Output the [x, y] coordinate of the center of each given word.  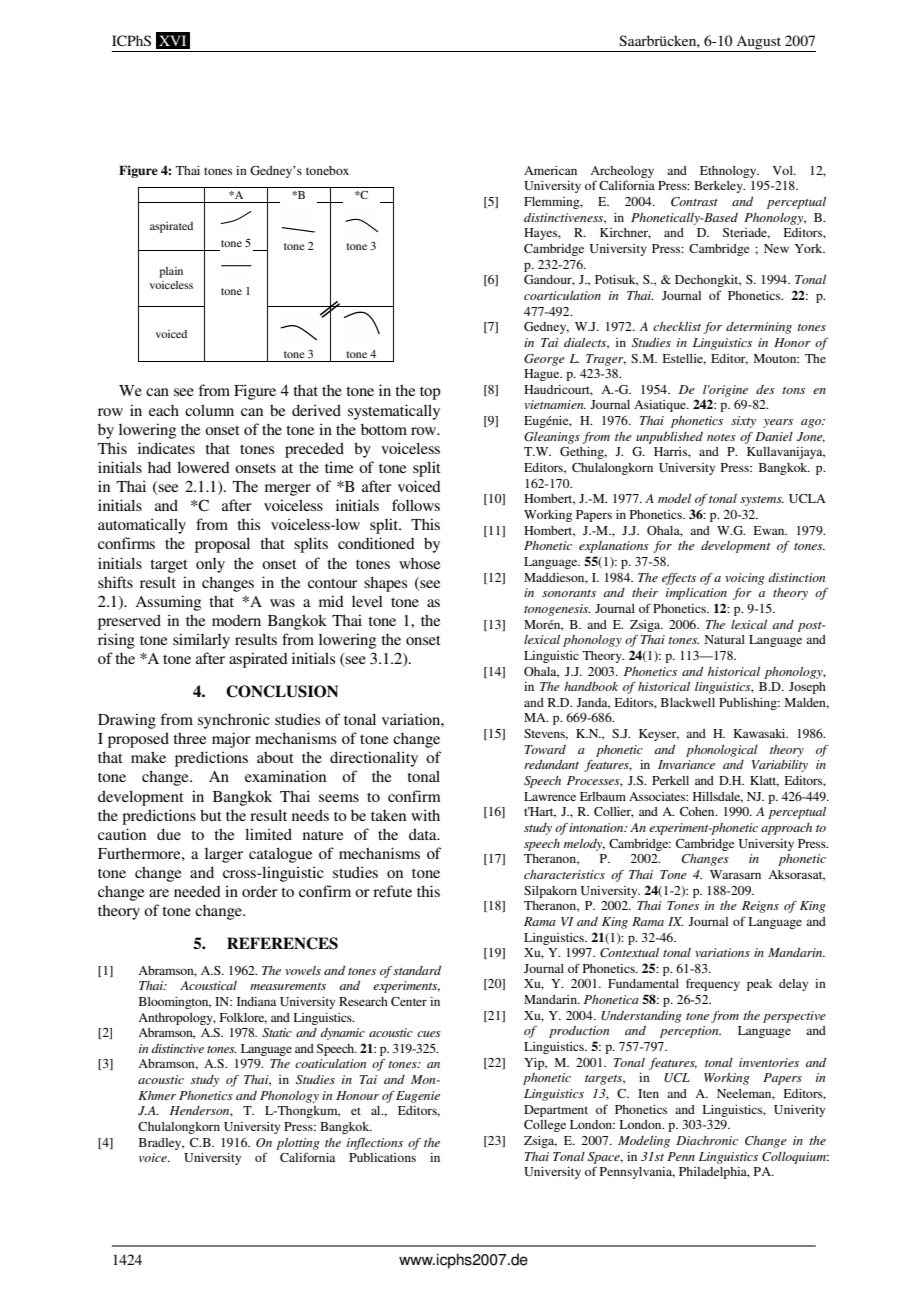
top [430, 393]
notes [721, 437]
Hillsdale [718, 797]
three [189, 738]
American [550, 170]
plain [171, 272]
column [209, 410]
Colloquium [795, 1158]
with [425, 815]
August [758, 43]
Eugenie [418, 1097]
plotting [298, 1144]
